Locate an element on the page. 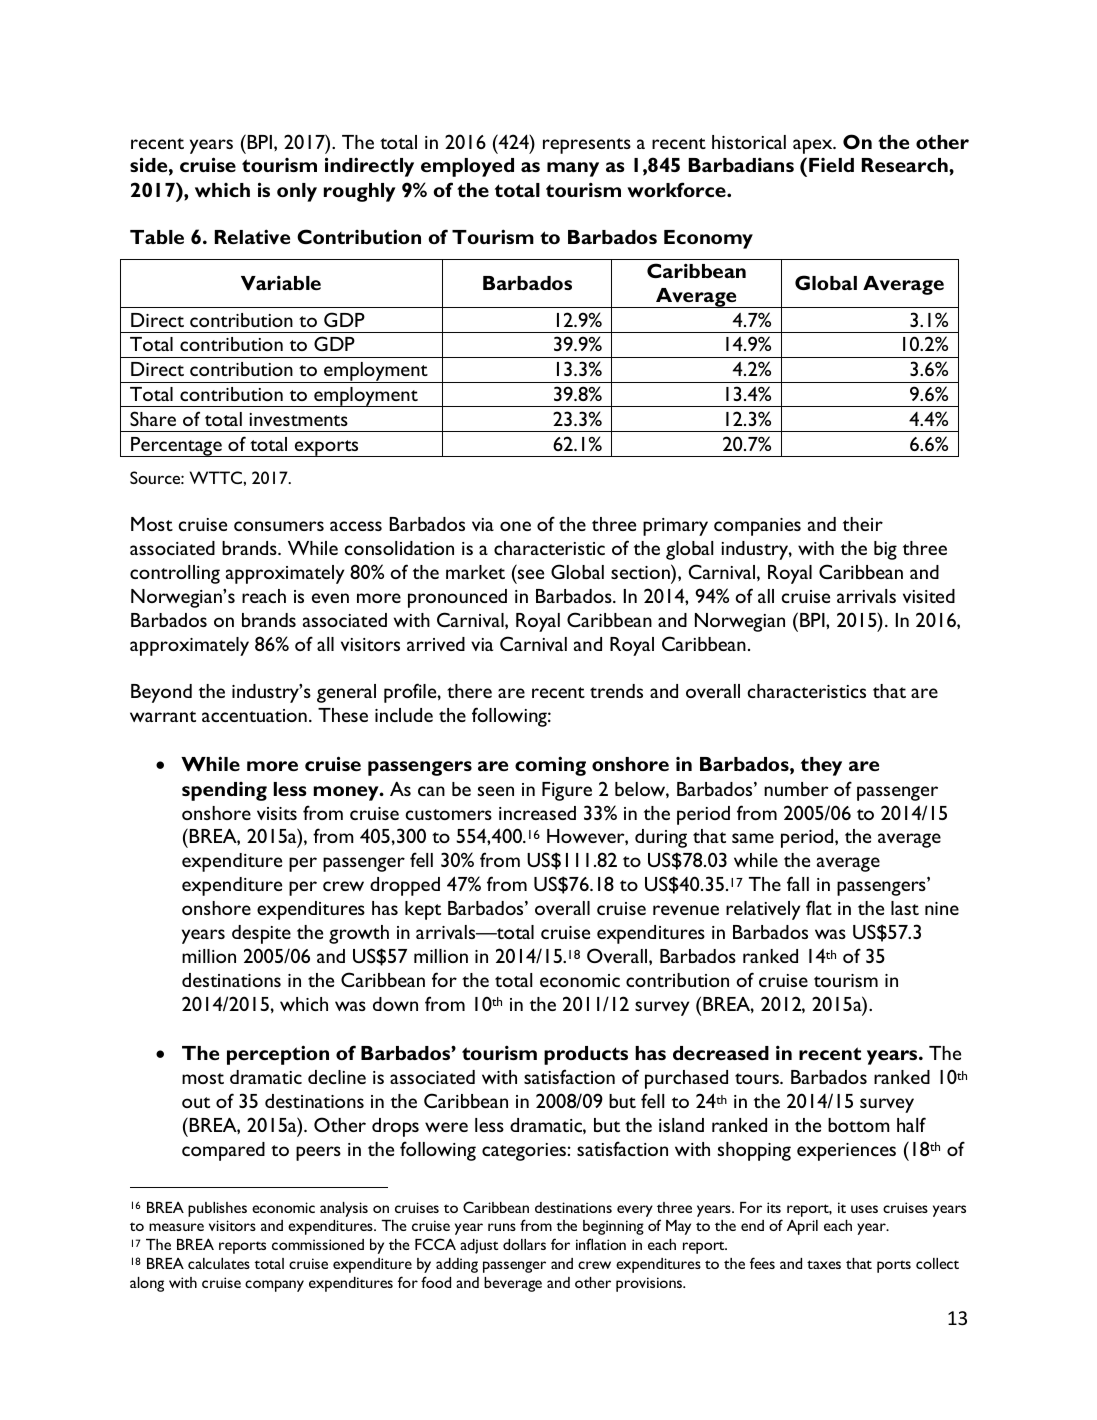 This document has height=1420, width=1097. many is located at coordinates (573, 169).
